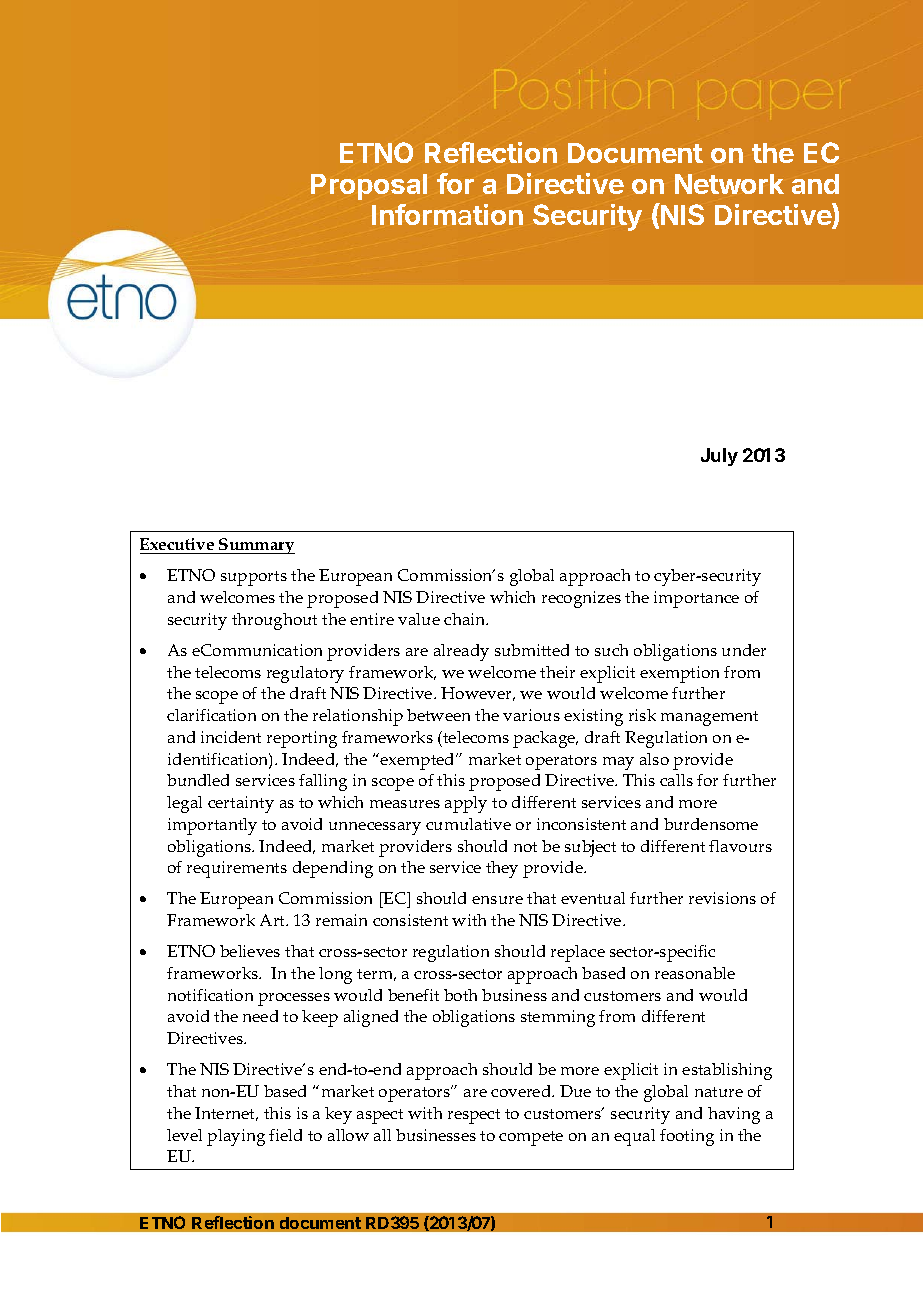 The height and width of the image is (1308, 924). What do you see at coordinates (241, 804) in the image?
I see `certainty` at bounding box center [241, 804].
